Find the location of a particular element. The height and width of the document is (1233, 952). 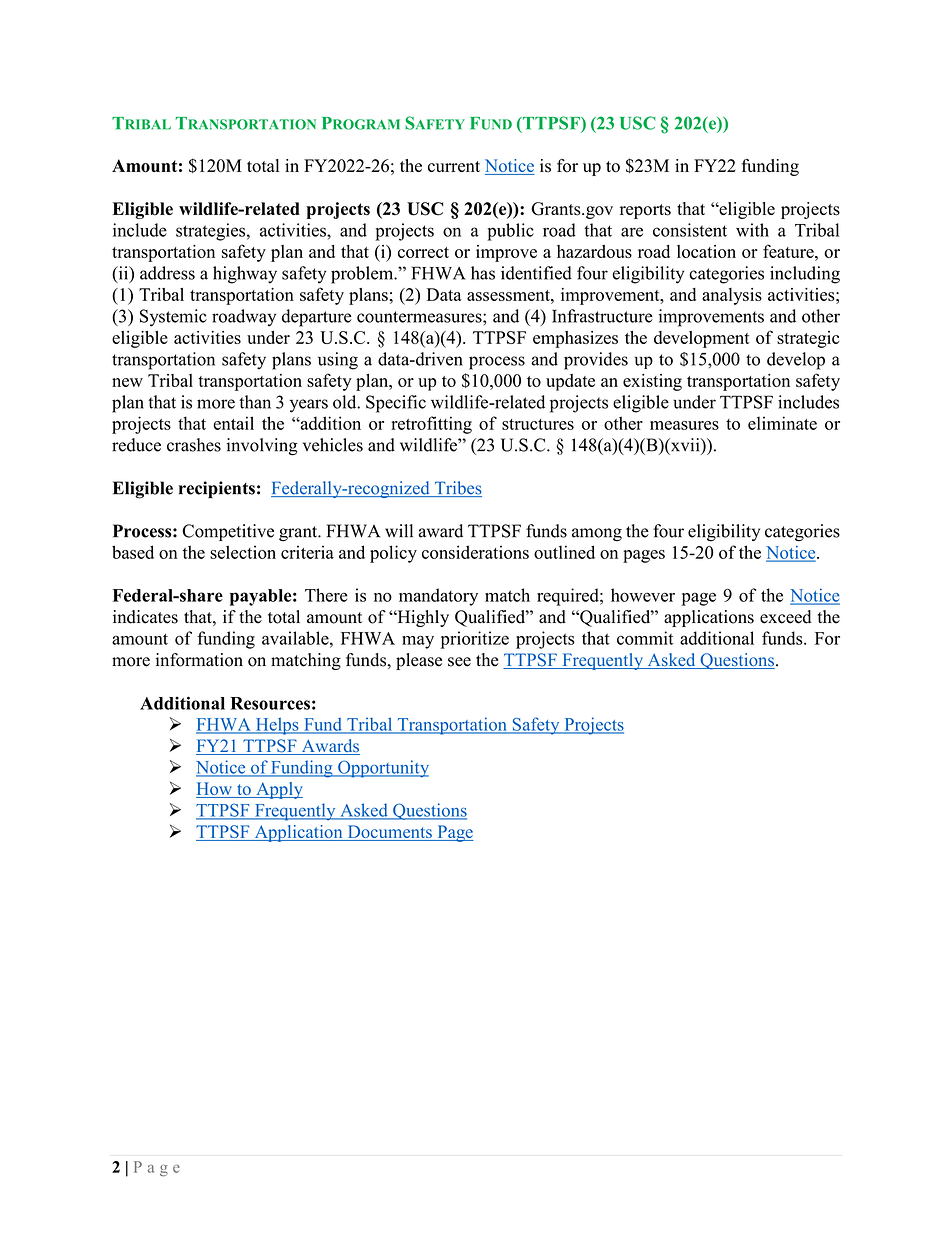

retrofitting is located at coordinates (431, 425).
